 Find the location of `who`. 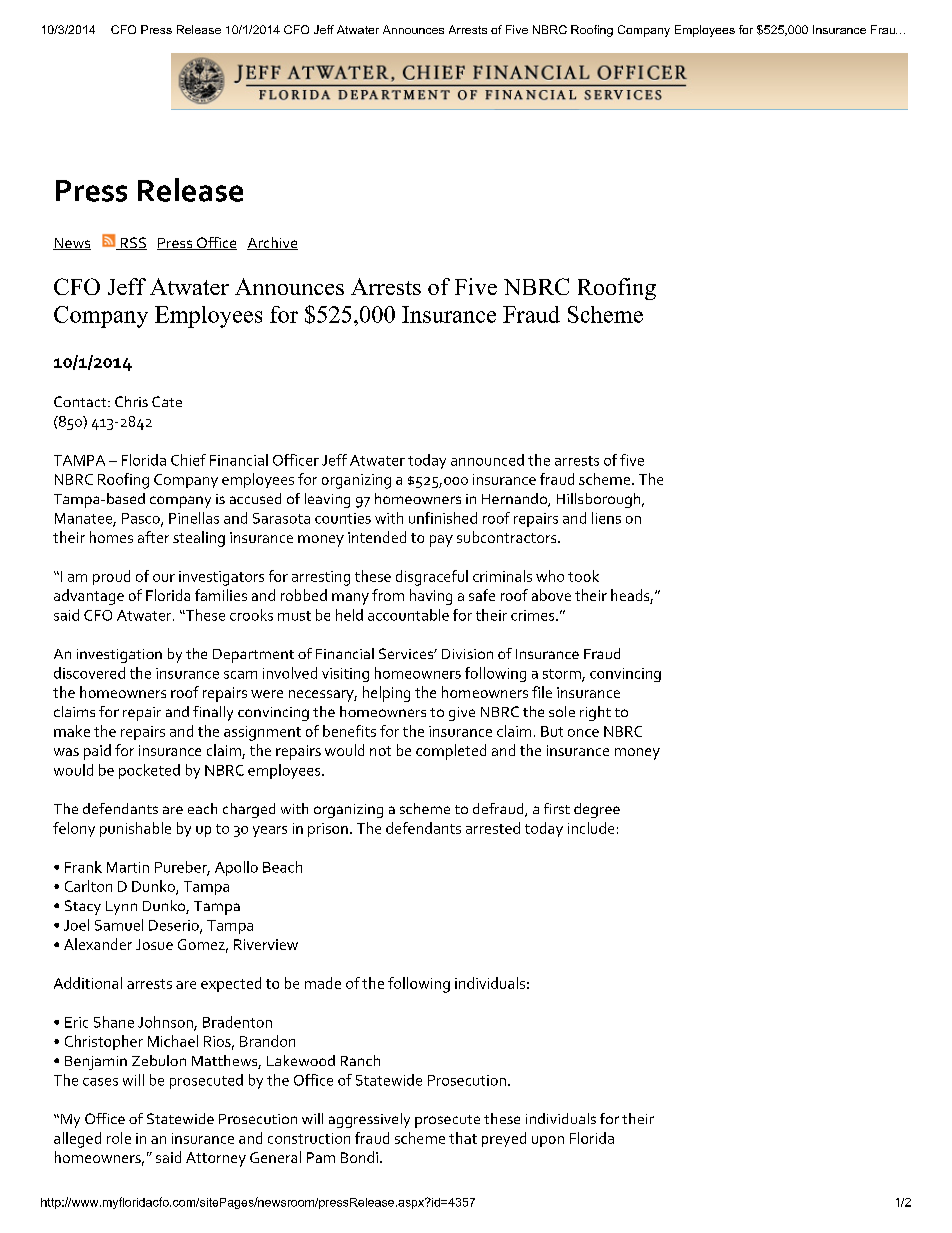

who is located at coordinates (550, 576).
